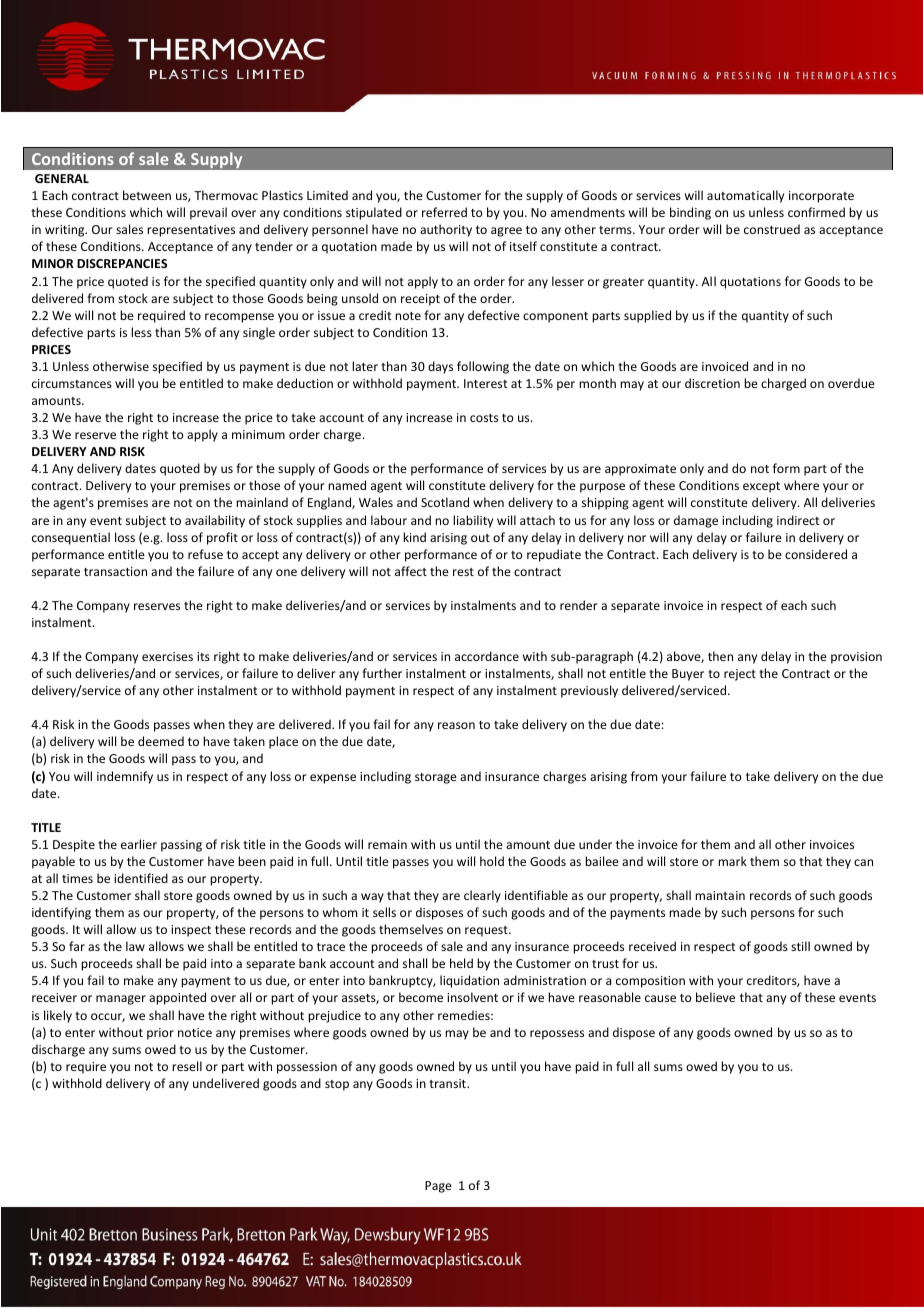  What do you see at coordinates (745, 196) in the screenshot?
I see `automatically` at bounding box center [745, 196].
